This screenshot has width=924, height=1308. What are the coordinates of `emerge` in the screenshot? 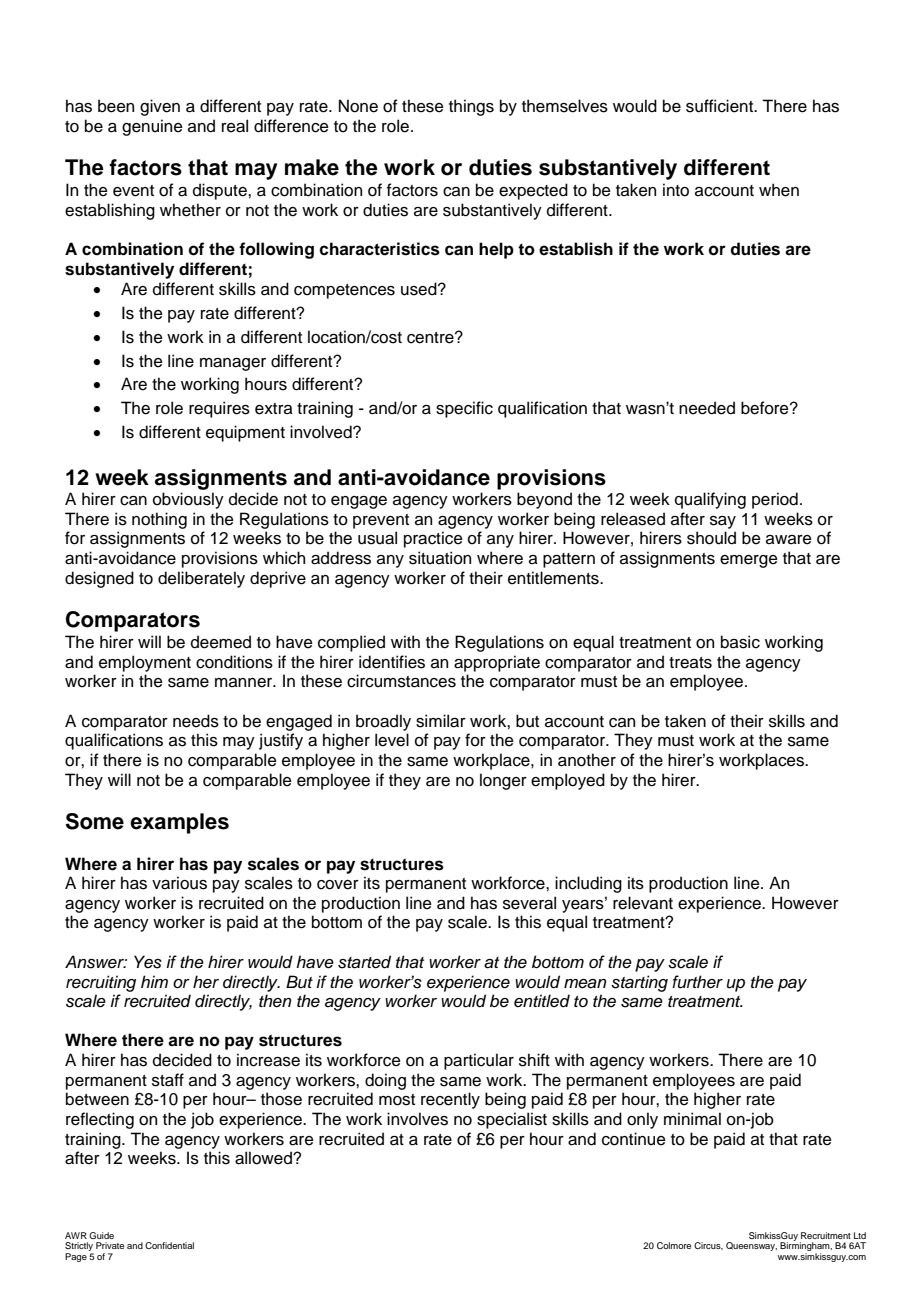 It's located at (749, 561).
